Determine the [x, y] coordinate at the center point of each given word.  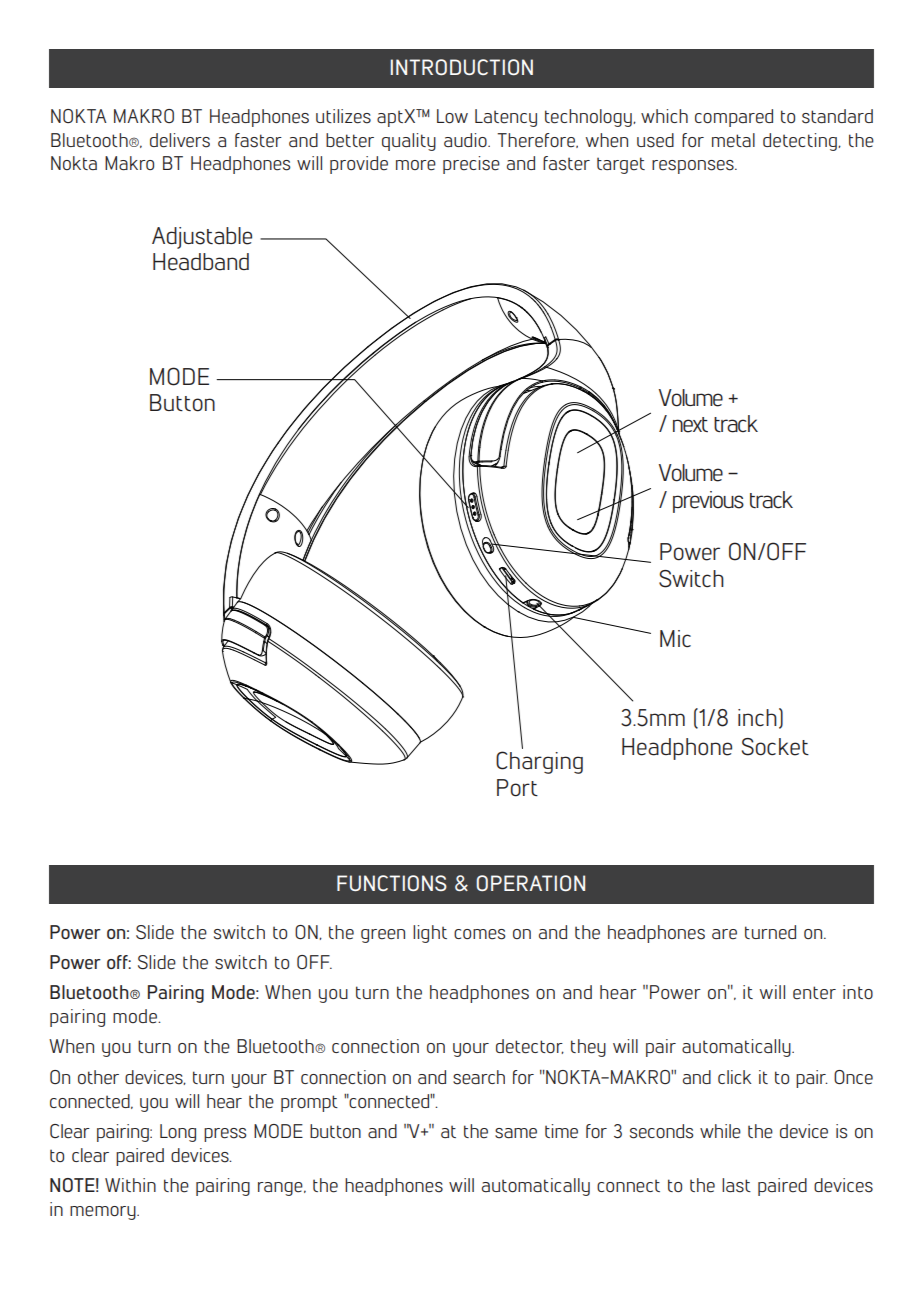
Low [452, 116]
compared [734, 118]
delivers [180, 140]
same [516, 1133]
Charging [539, 762]
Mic [675, 638]
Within [130, 1185]
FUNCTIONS [392, 883]
